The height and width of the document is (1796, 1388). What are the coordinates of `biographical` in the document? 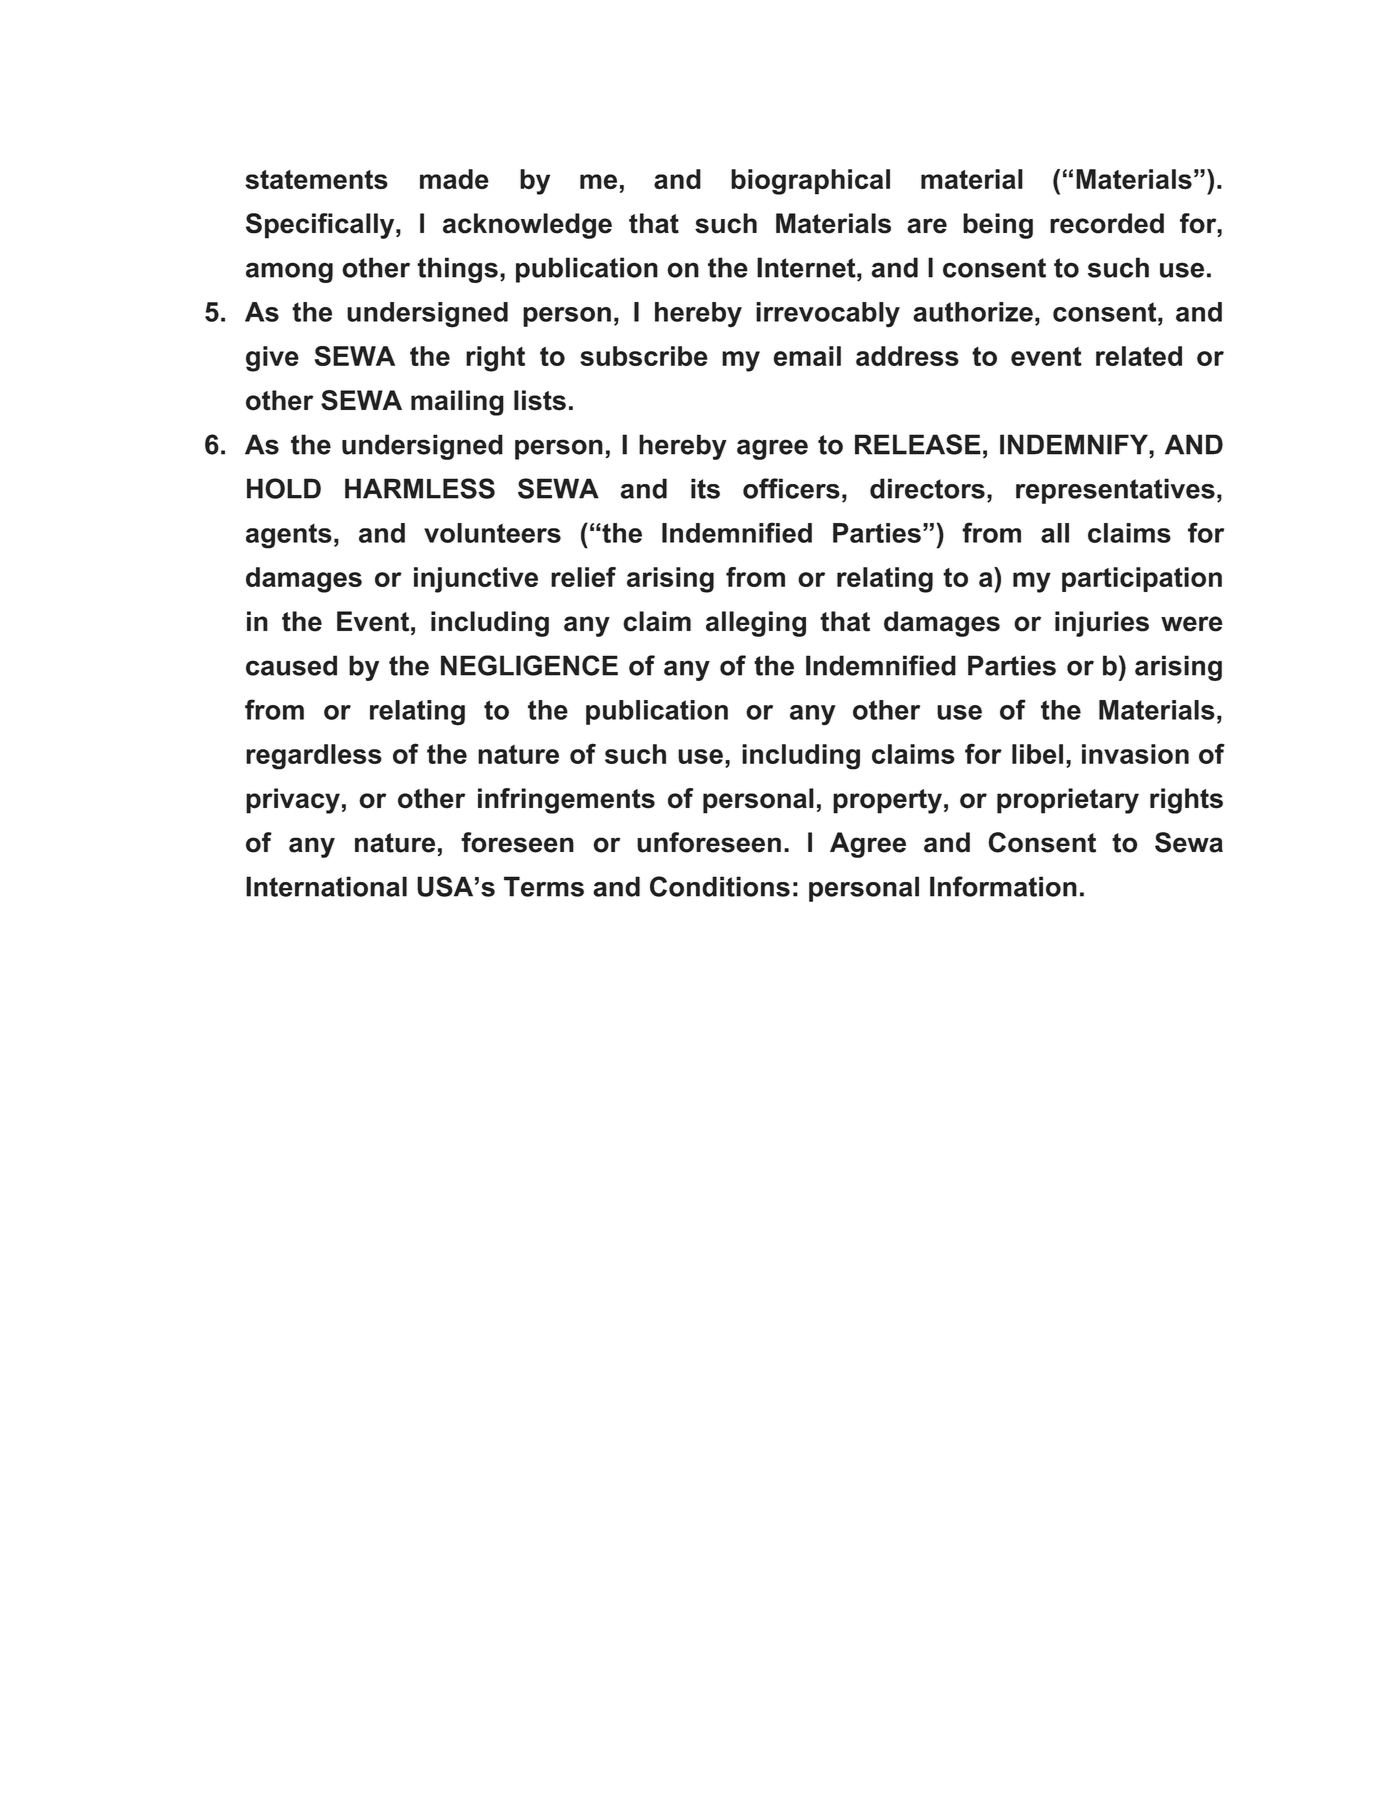 It's located at (810, 182).
